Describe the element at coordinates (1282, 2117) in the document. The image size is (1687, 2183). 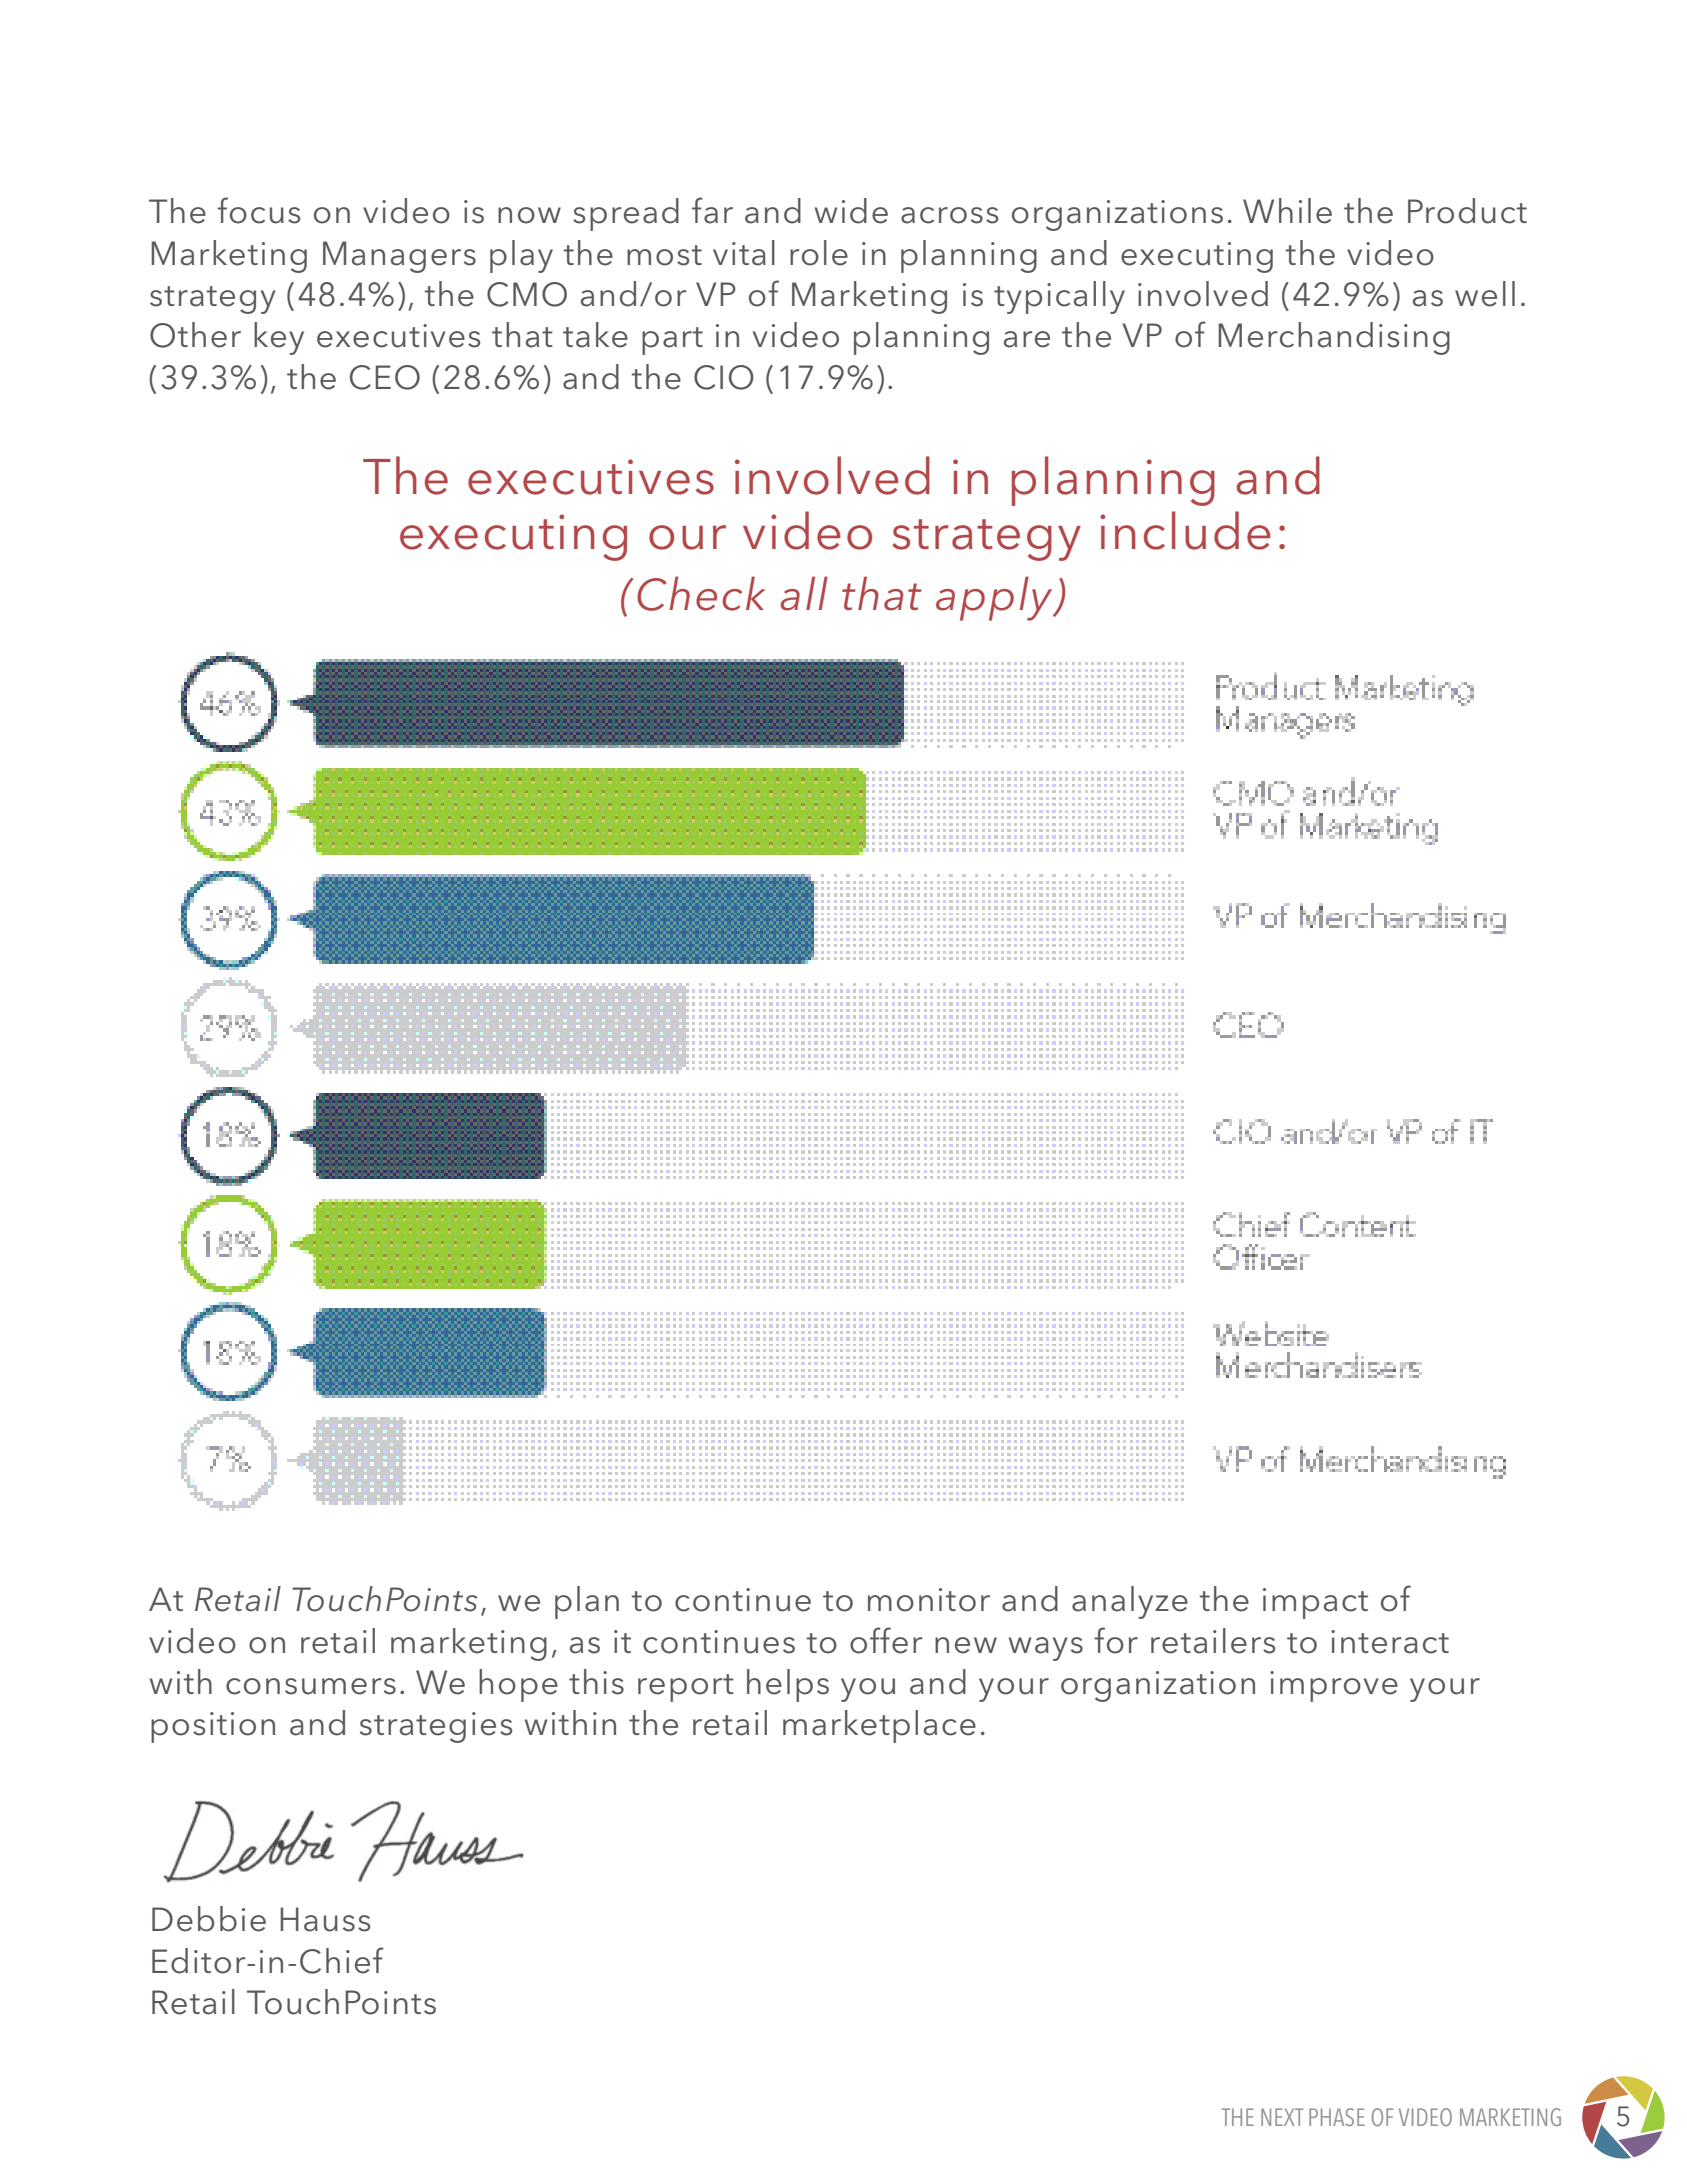
I see `NEXT` at that location.
